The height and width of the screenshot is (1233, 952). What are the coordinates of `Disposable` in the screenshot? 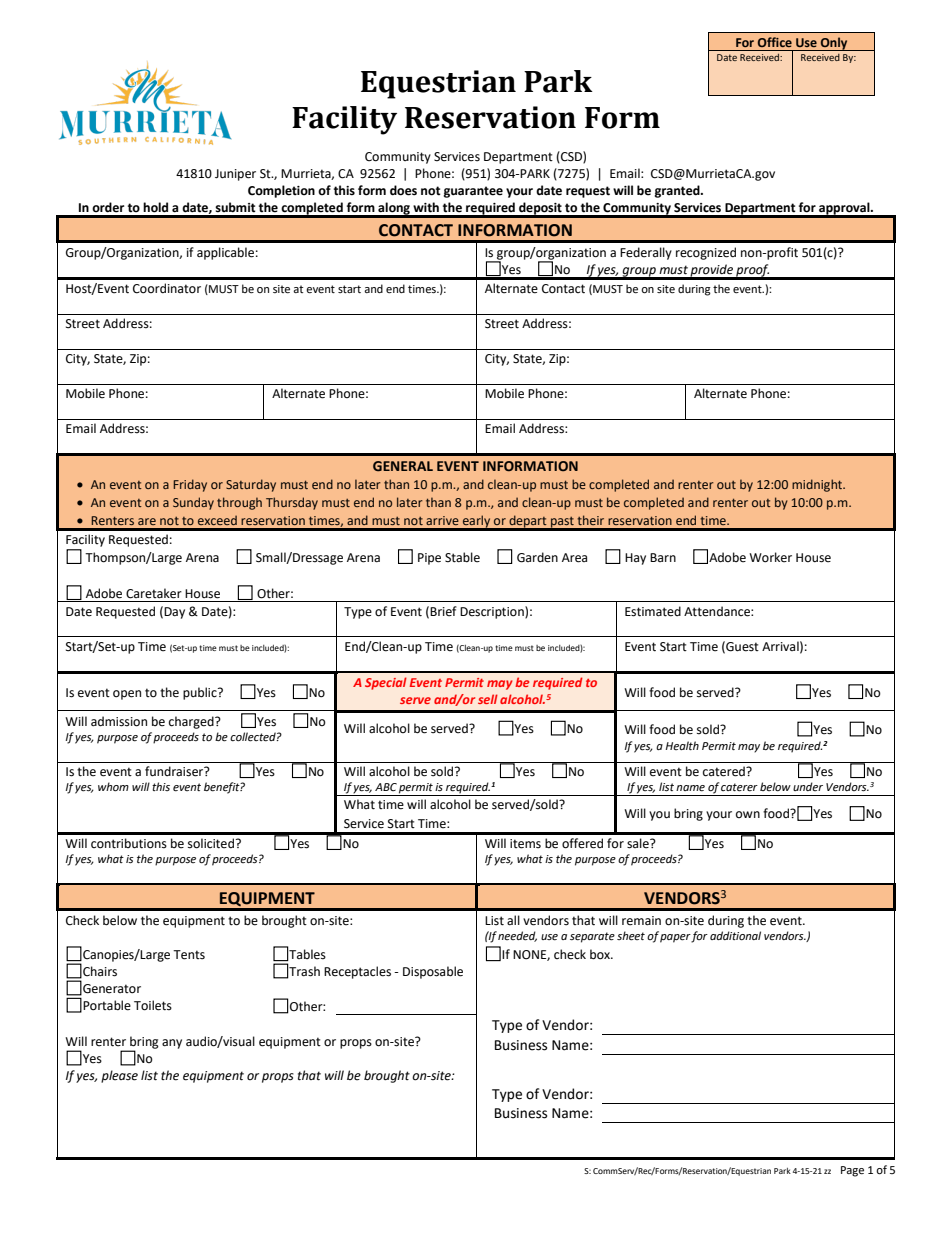 It's located at (433, 972).
